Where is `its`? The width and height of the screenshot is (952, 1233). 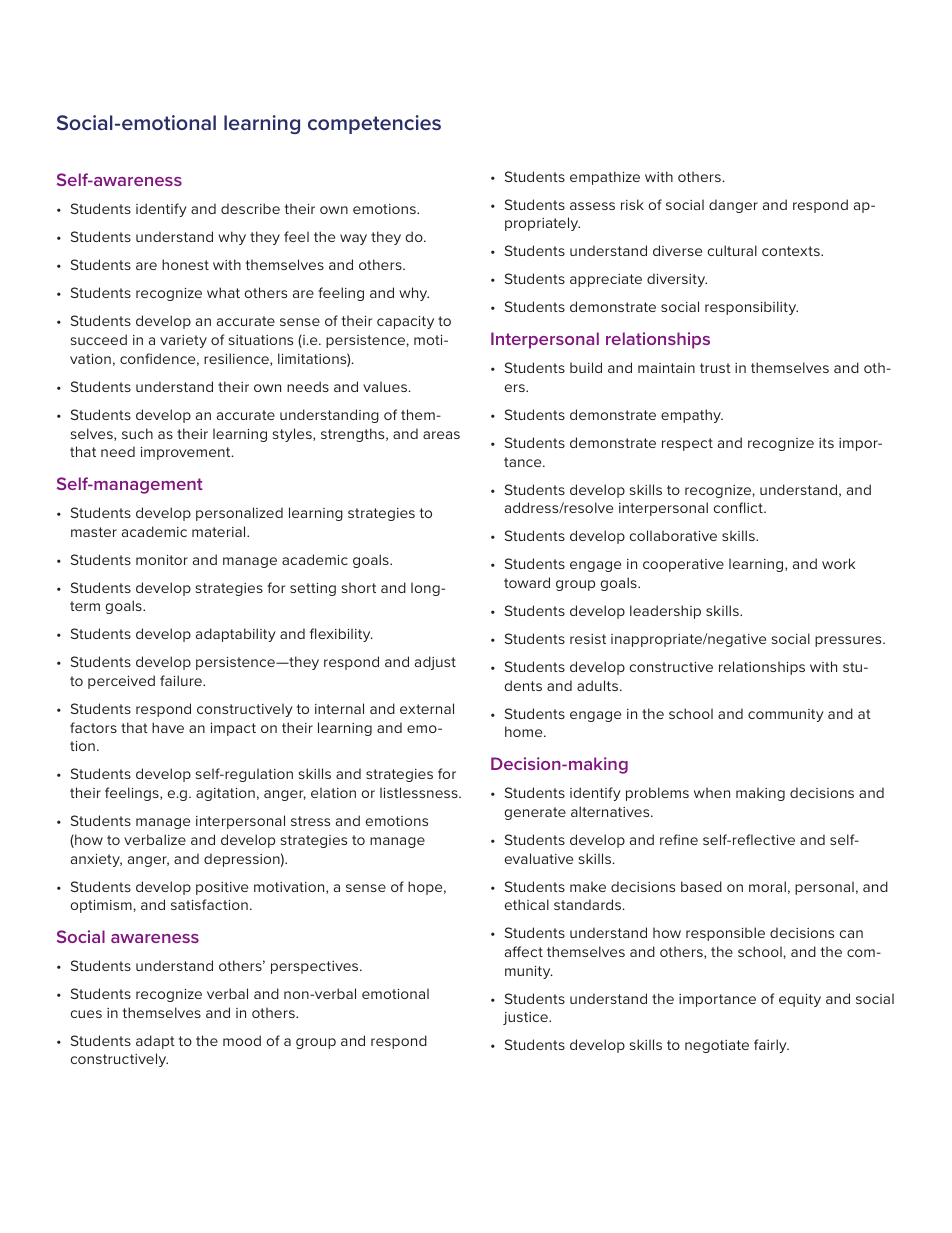 its is located at coordinates (826, 443).
